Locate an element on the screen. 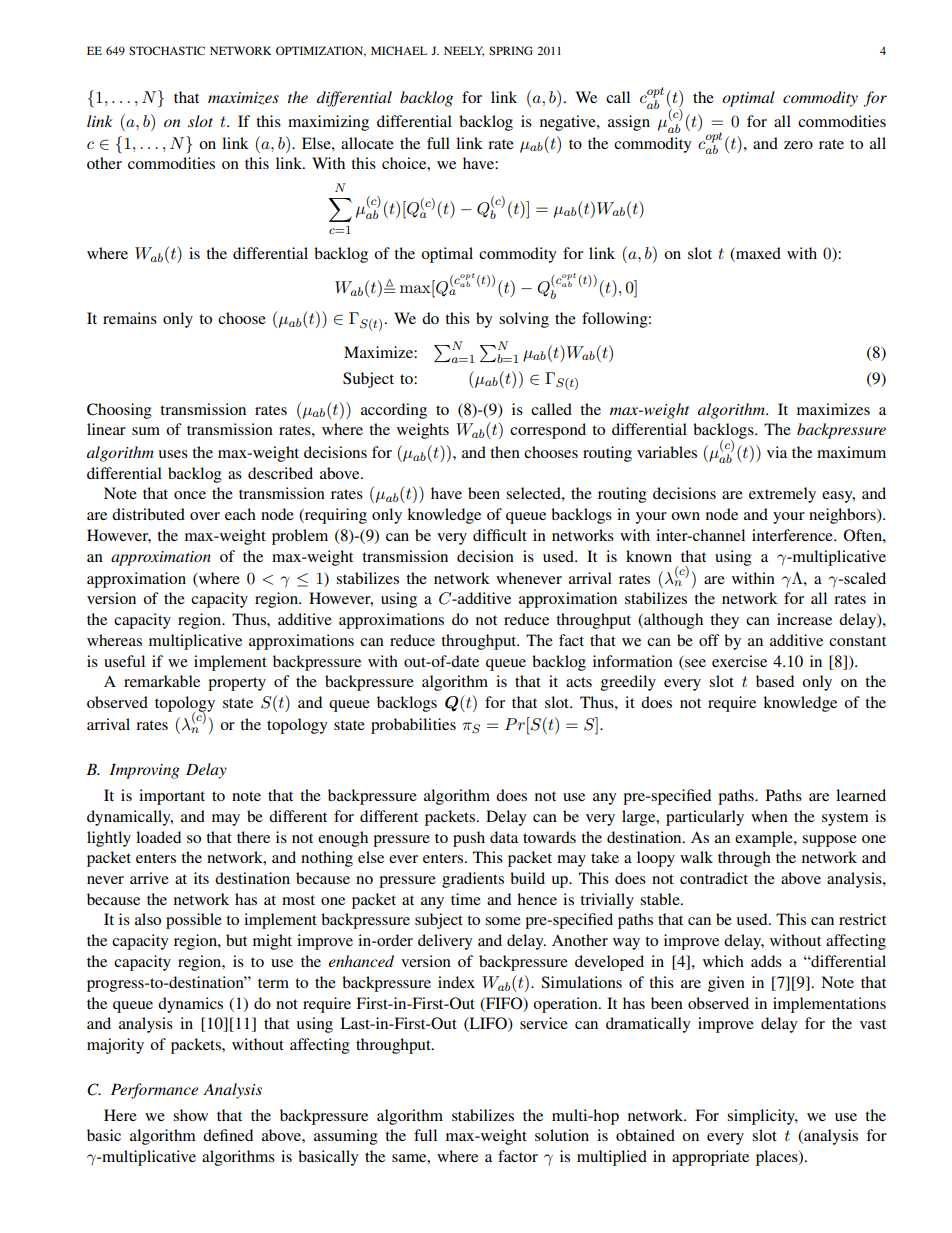  learned is located at coordinates (861, 795).
